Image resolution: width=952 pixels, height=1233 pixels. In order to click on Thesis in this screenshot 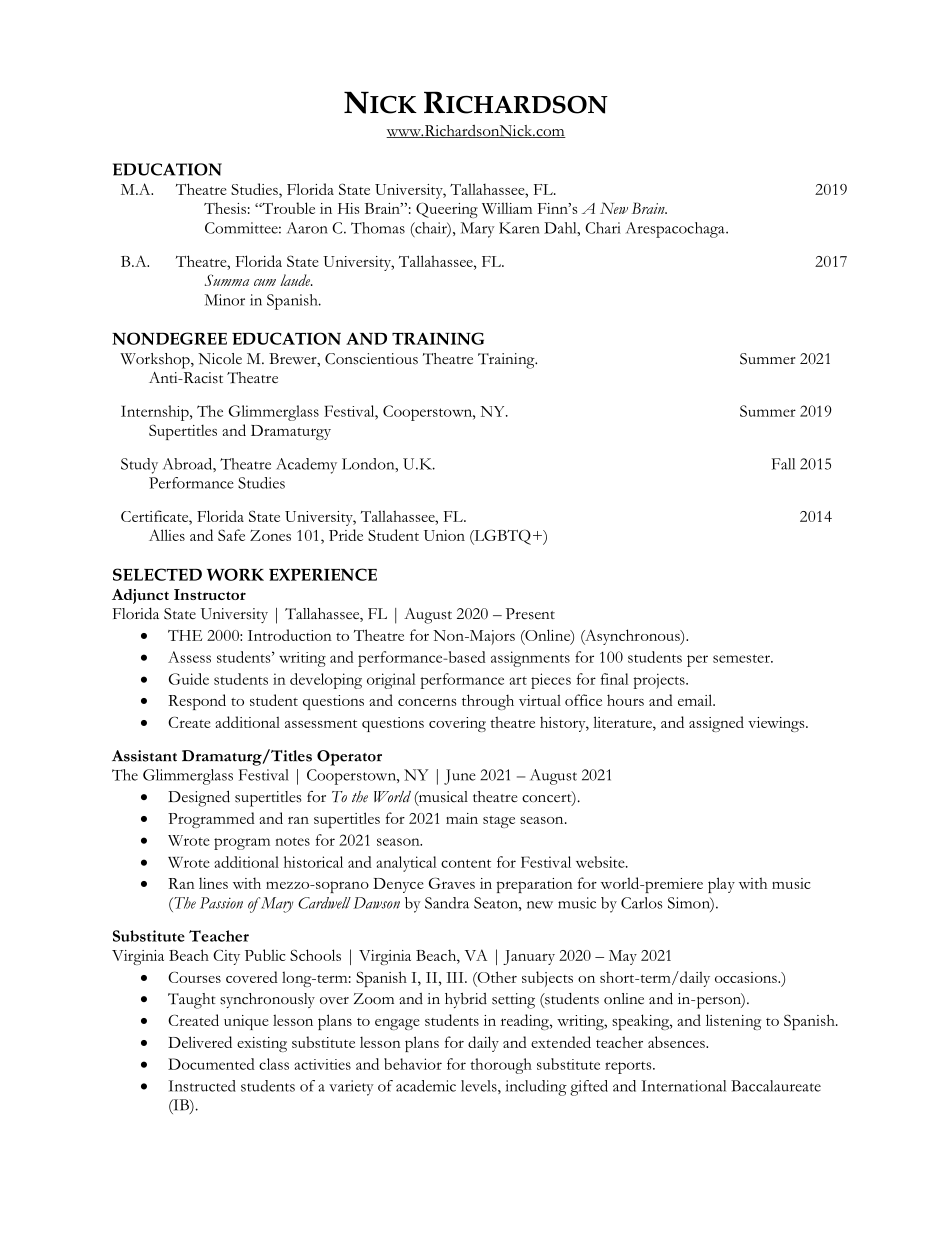, I will do `click(225, 208)`.
